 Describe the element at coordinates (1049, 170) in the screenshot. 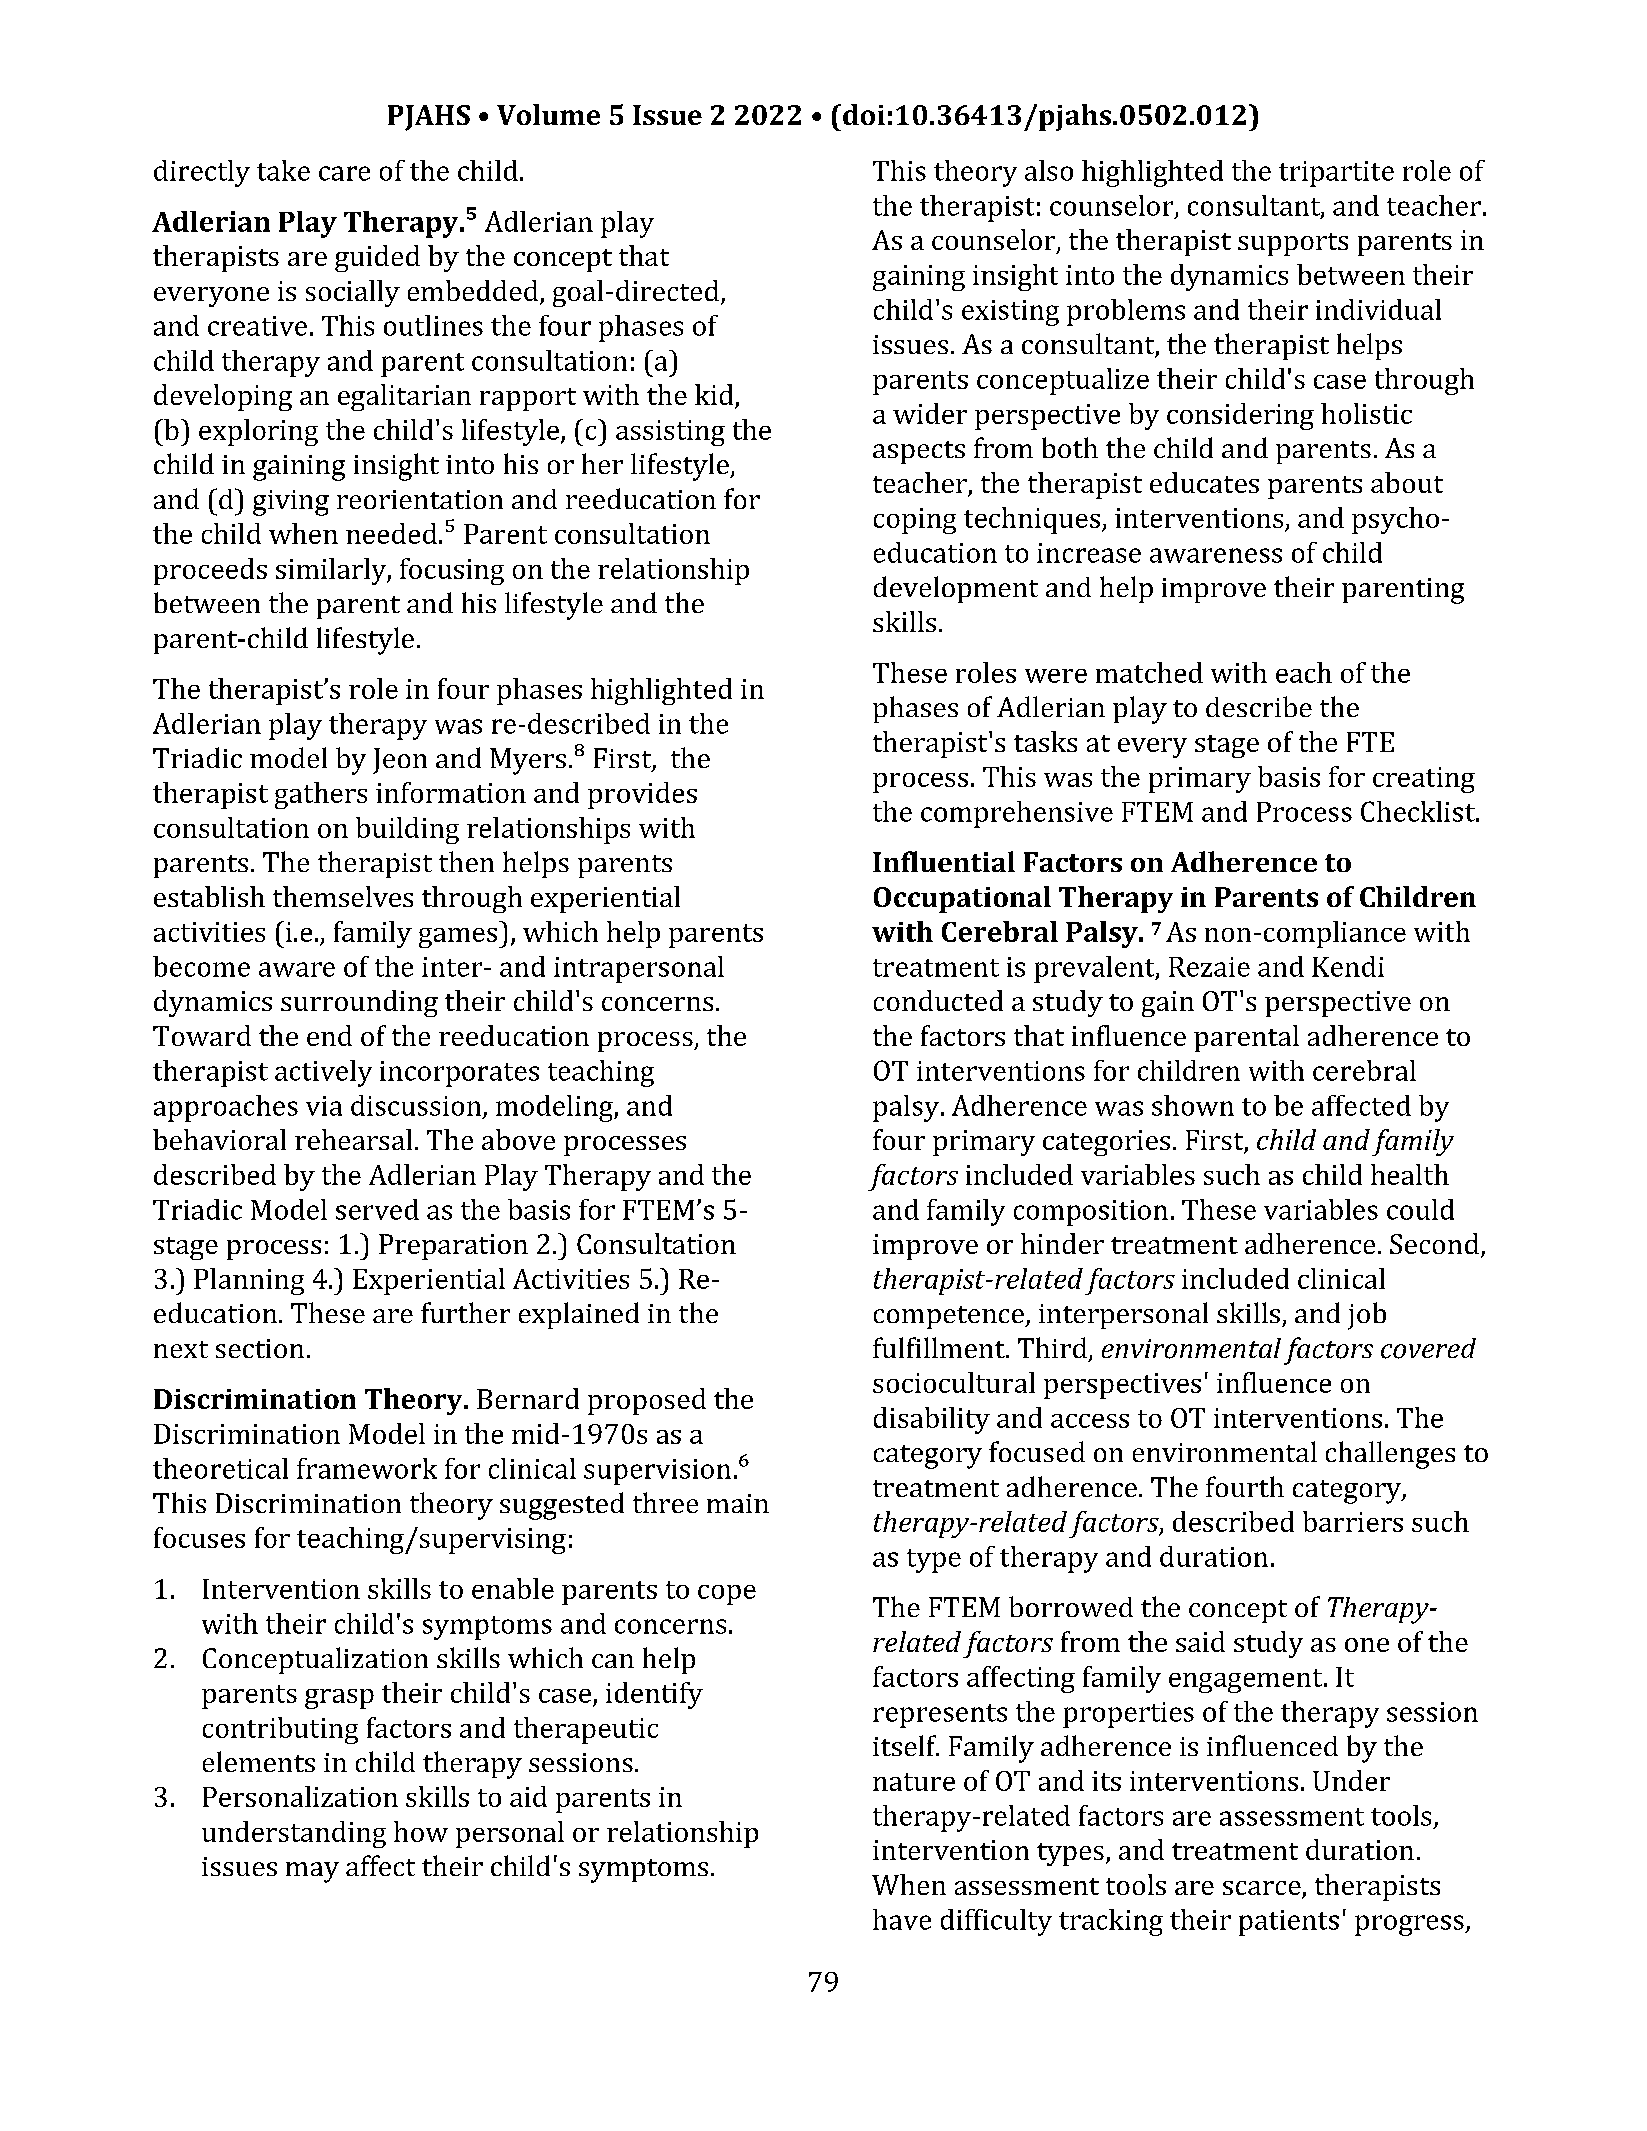

I see `also` at that location.
